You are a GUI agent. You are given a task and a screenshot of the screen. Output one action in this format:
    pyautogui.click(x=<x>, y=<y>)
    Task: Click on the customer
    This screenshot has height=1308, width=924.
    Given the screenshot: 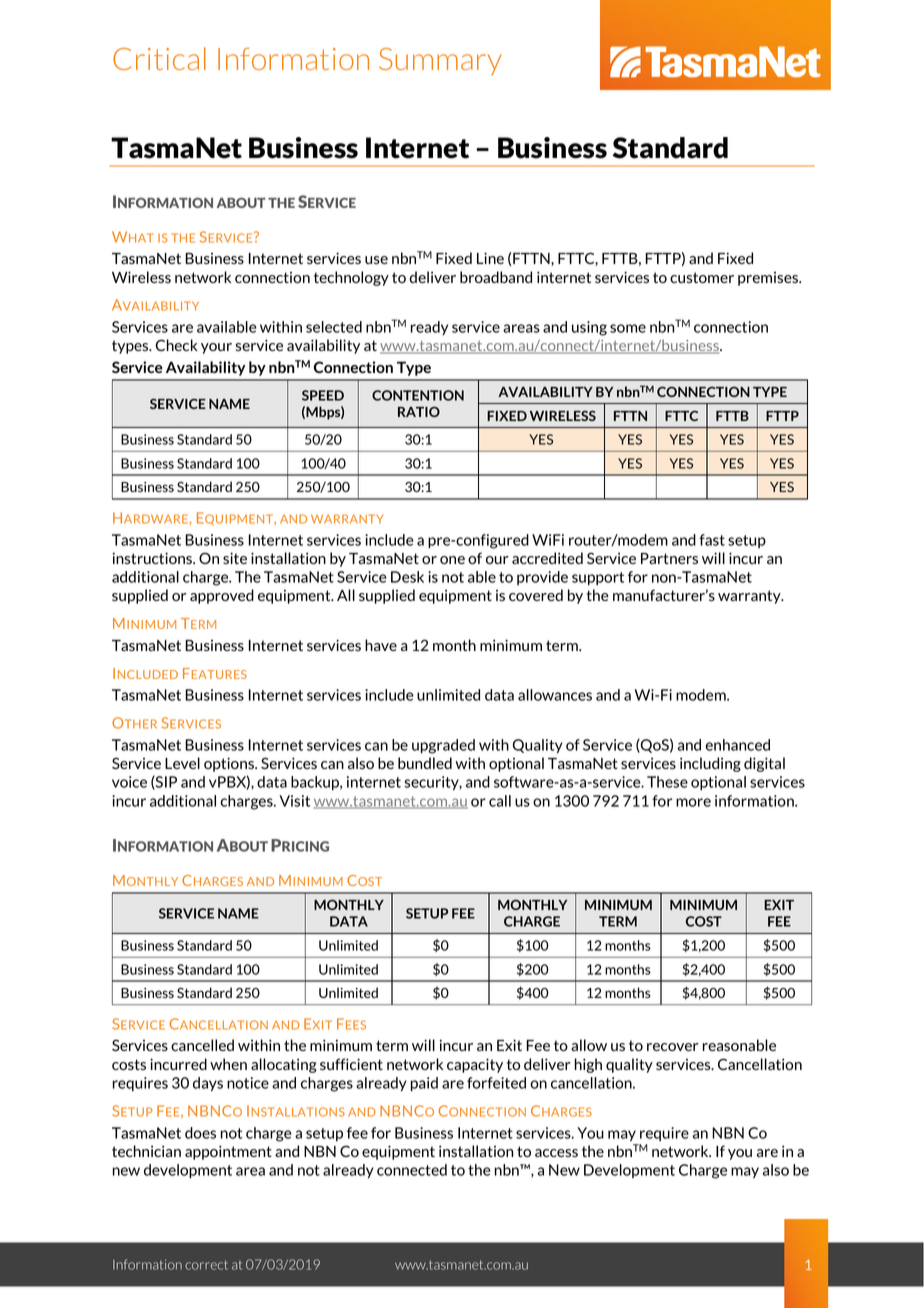 What is the action you would take?
    pyautogui.click(x=702, y=277)
